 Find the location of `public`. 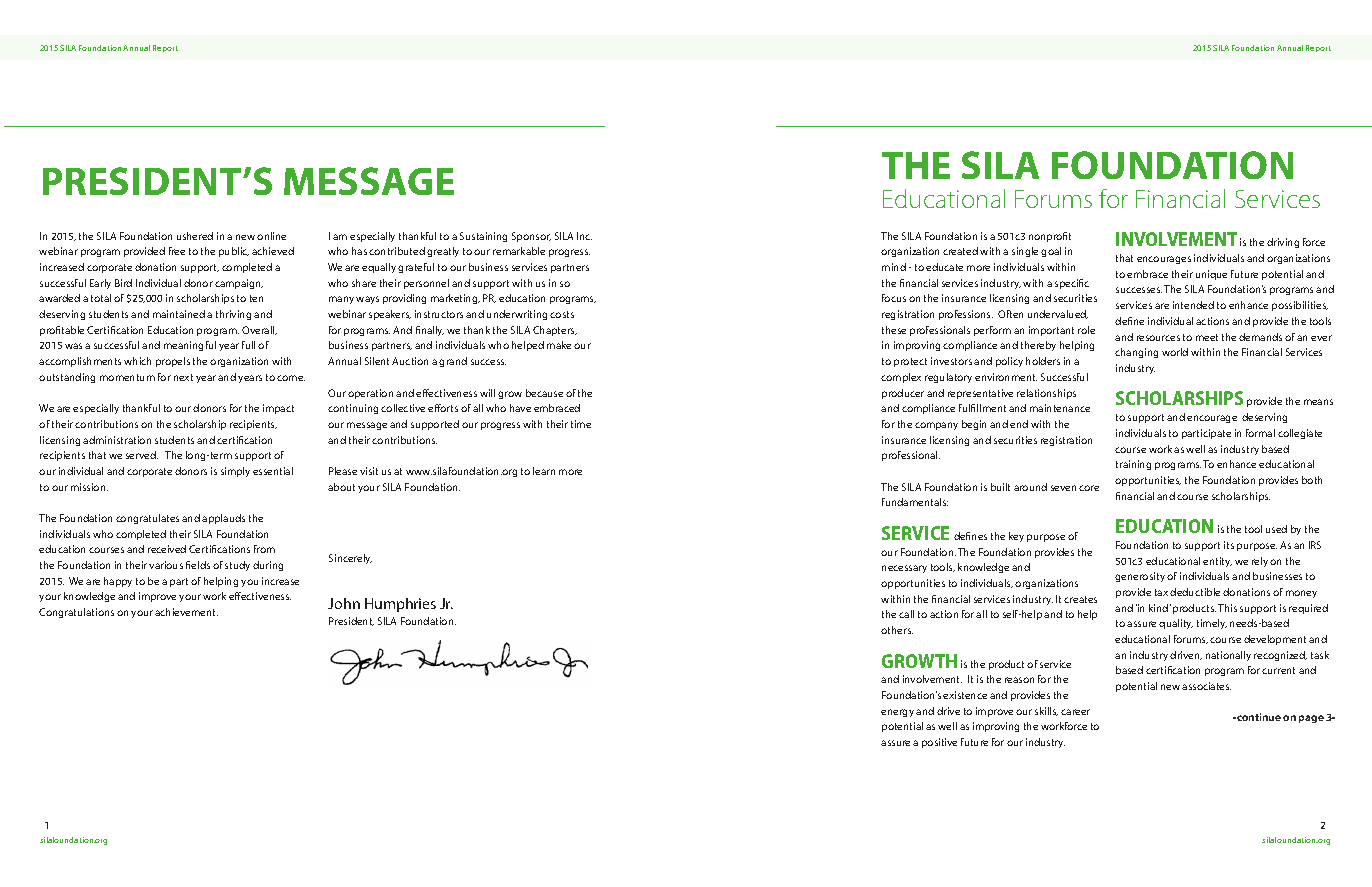

public is located at coordinates (234, 252).
